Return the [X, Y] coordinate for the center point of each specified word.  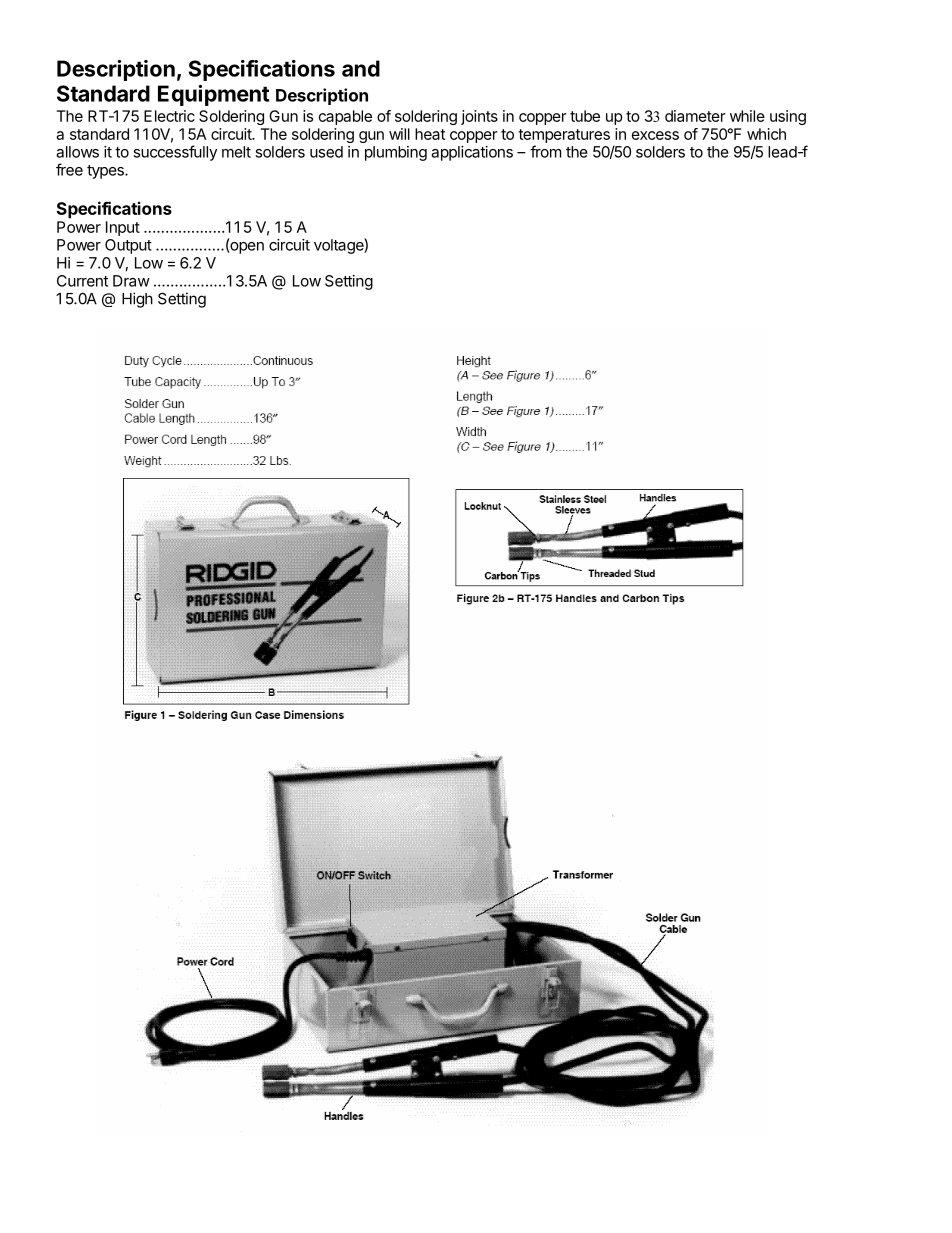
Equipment [213, 95]
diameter [695, 116]
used [326, 152]
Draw [131, 281]
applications [472, 153]
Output [128, 246]
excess [655, 135]
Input [123, 228]
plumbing [396, 153]
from [546, 151]
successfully [175, 153]
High [137, 300]
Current [82, 281]
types [106, 172]
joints [479, 117]
